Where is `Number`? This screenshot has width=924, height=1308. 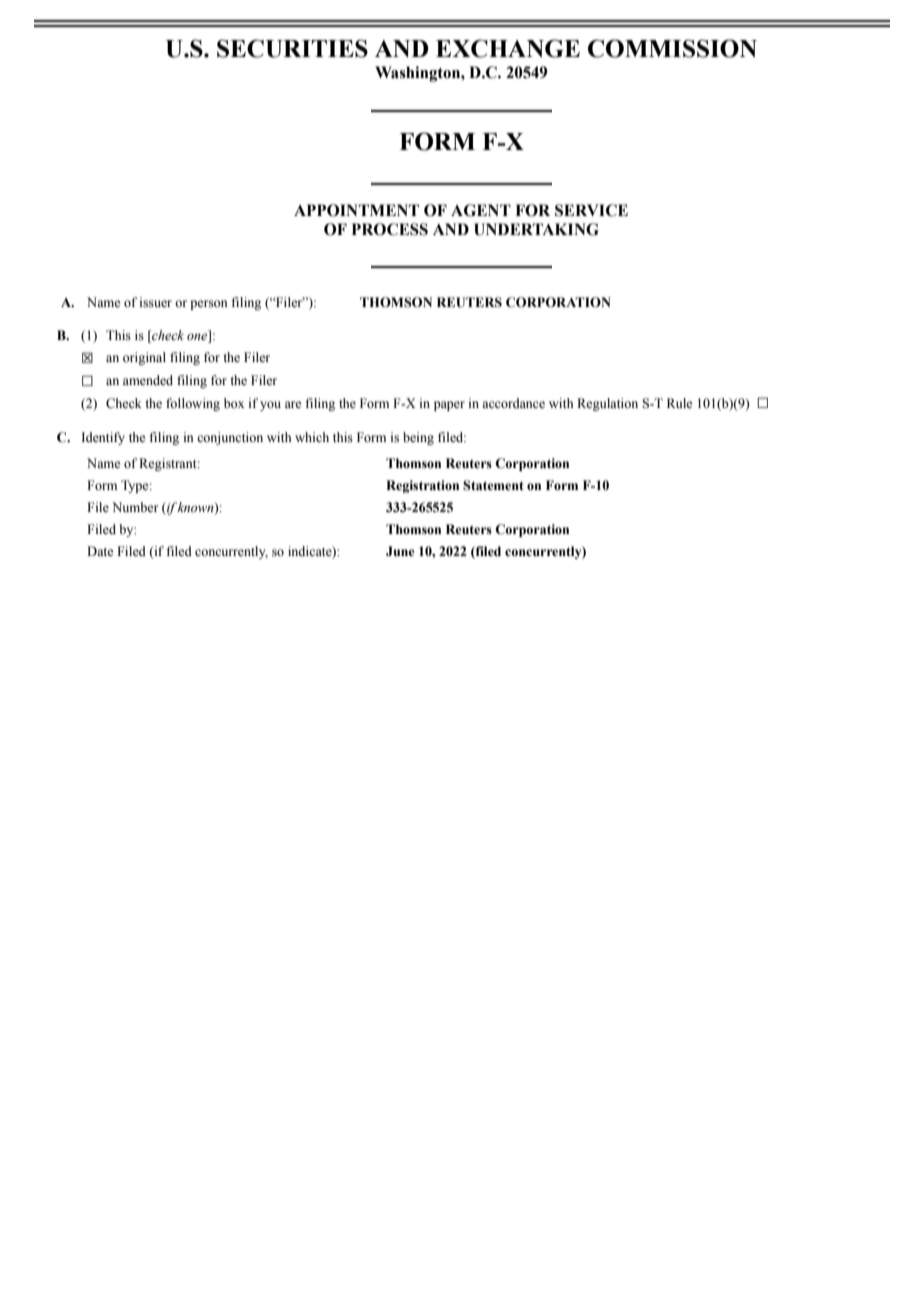 Number is located at coordinates (135, 507).
